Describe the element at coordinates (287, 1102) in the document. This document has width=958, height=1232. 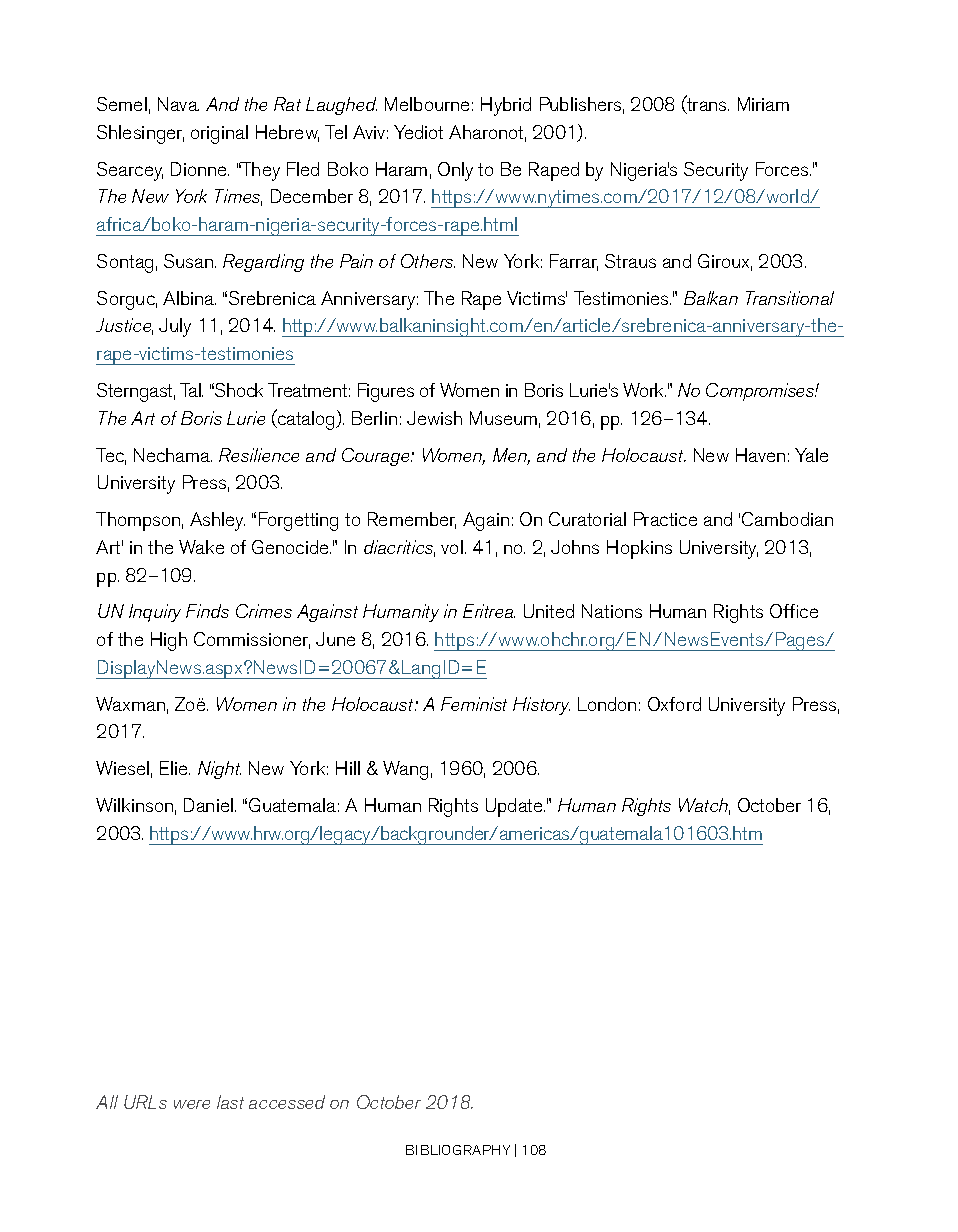
I see `accessed` at that location.
